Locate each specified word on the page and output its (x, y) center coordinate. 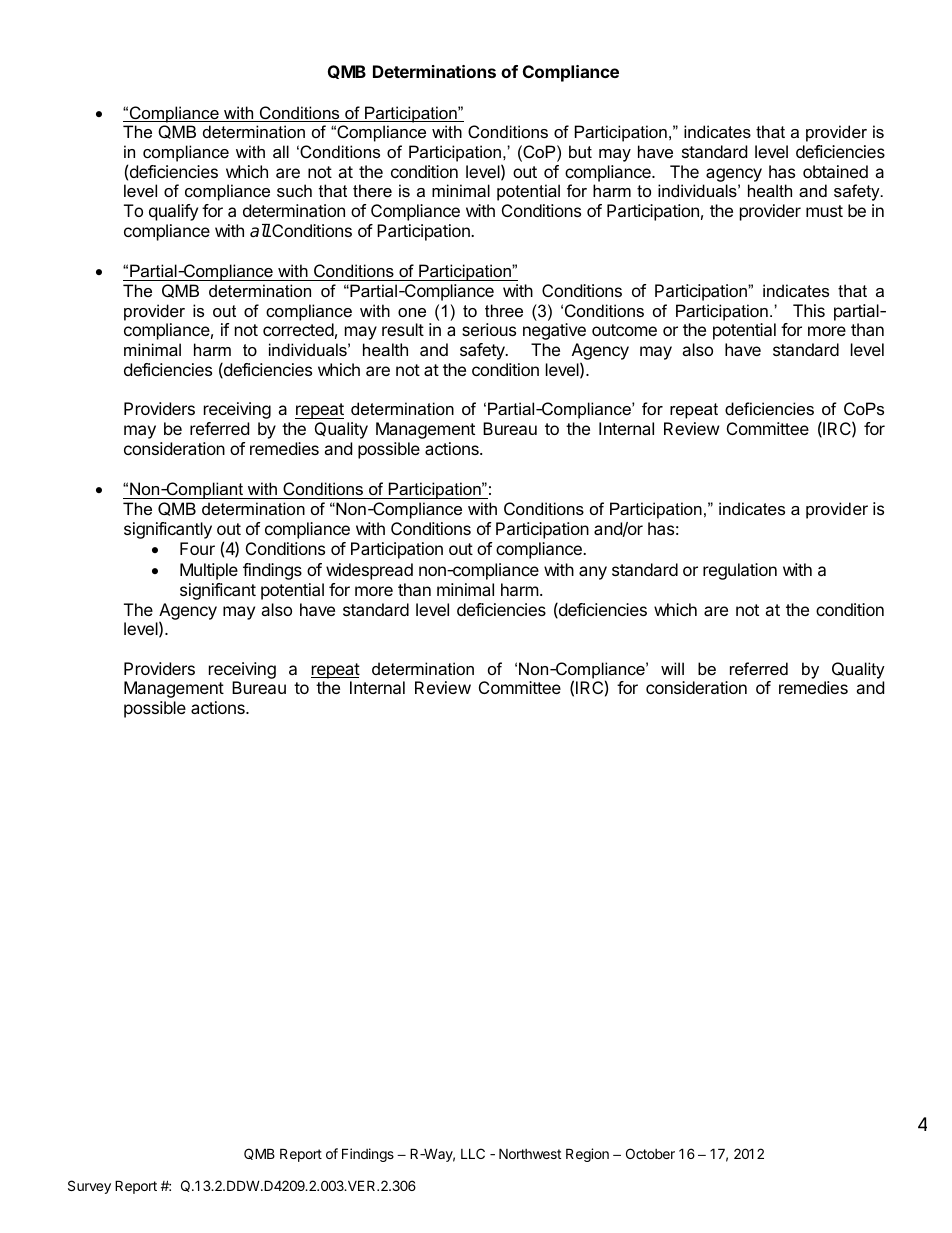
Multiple (209, 571)
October (650, 1153)
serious (489, 329)
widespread (369, 571)
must (824, 211)
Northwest (530, 1153)
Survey (89, 1187)
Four (197, 548)
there (372, 190)
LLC (473, 1153)
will (672, 668)
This (809, 310)
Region (587, 1155)
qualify (173, 212)
